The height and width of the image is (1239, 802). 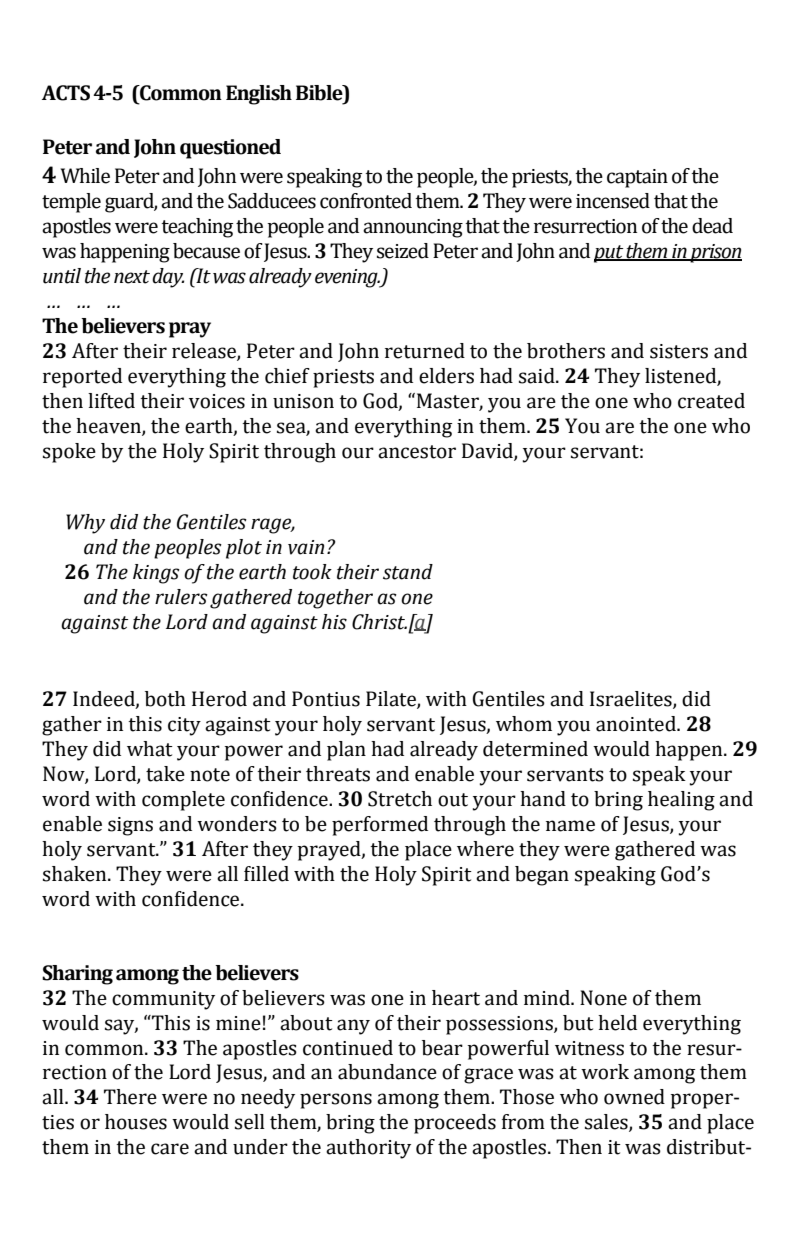 I want to click on together, so click(x=335, y=599).
